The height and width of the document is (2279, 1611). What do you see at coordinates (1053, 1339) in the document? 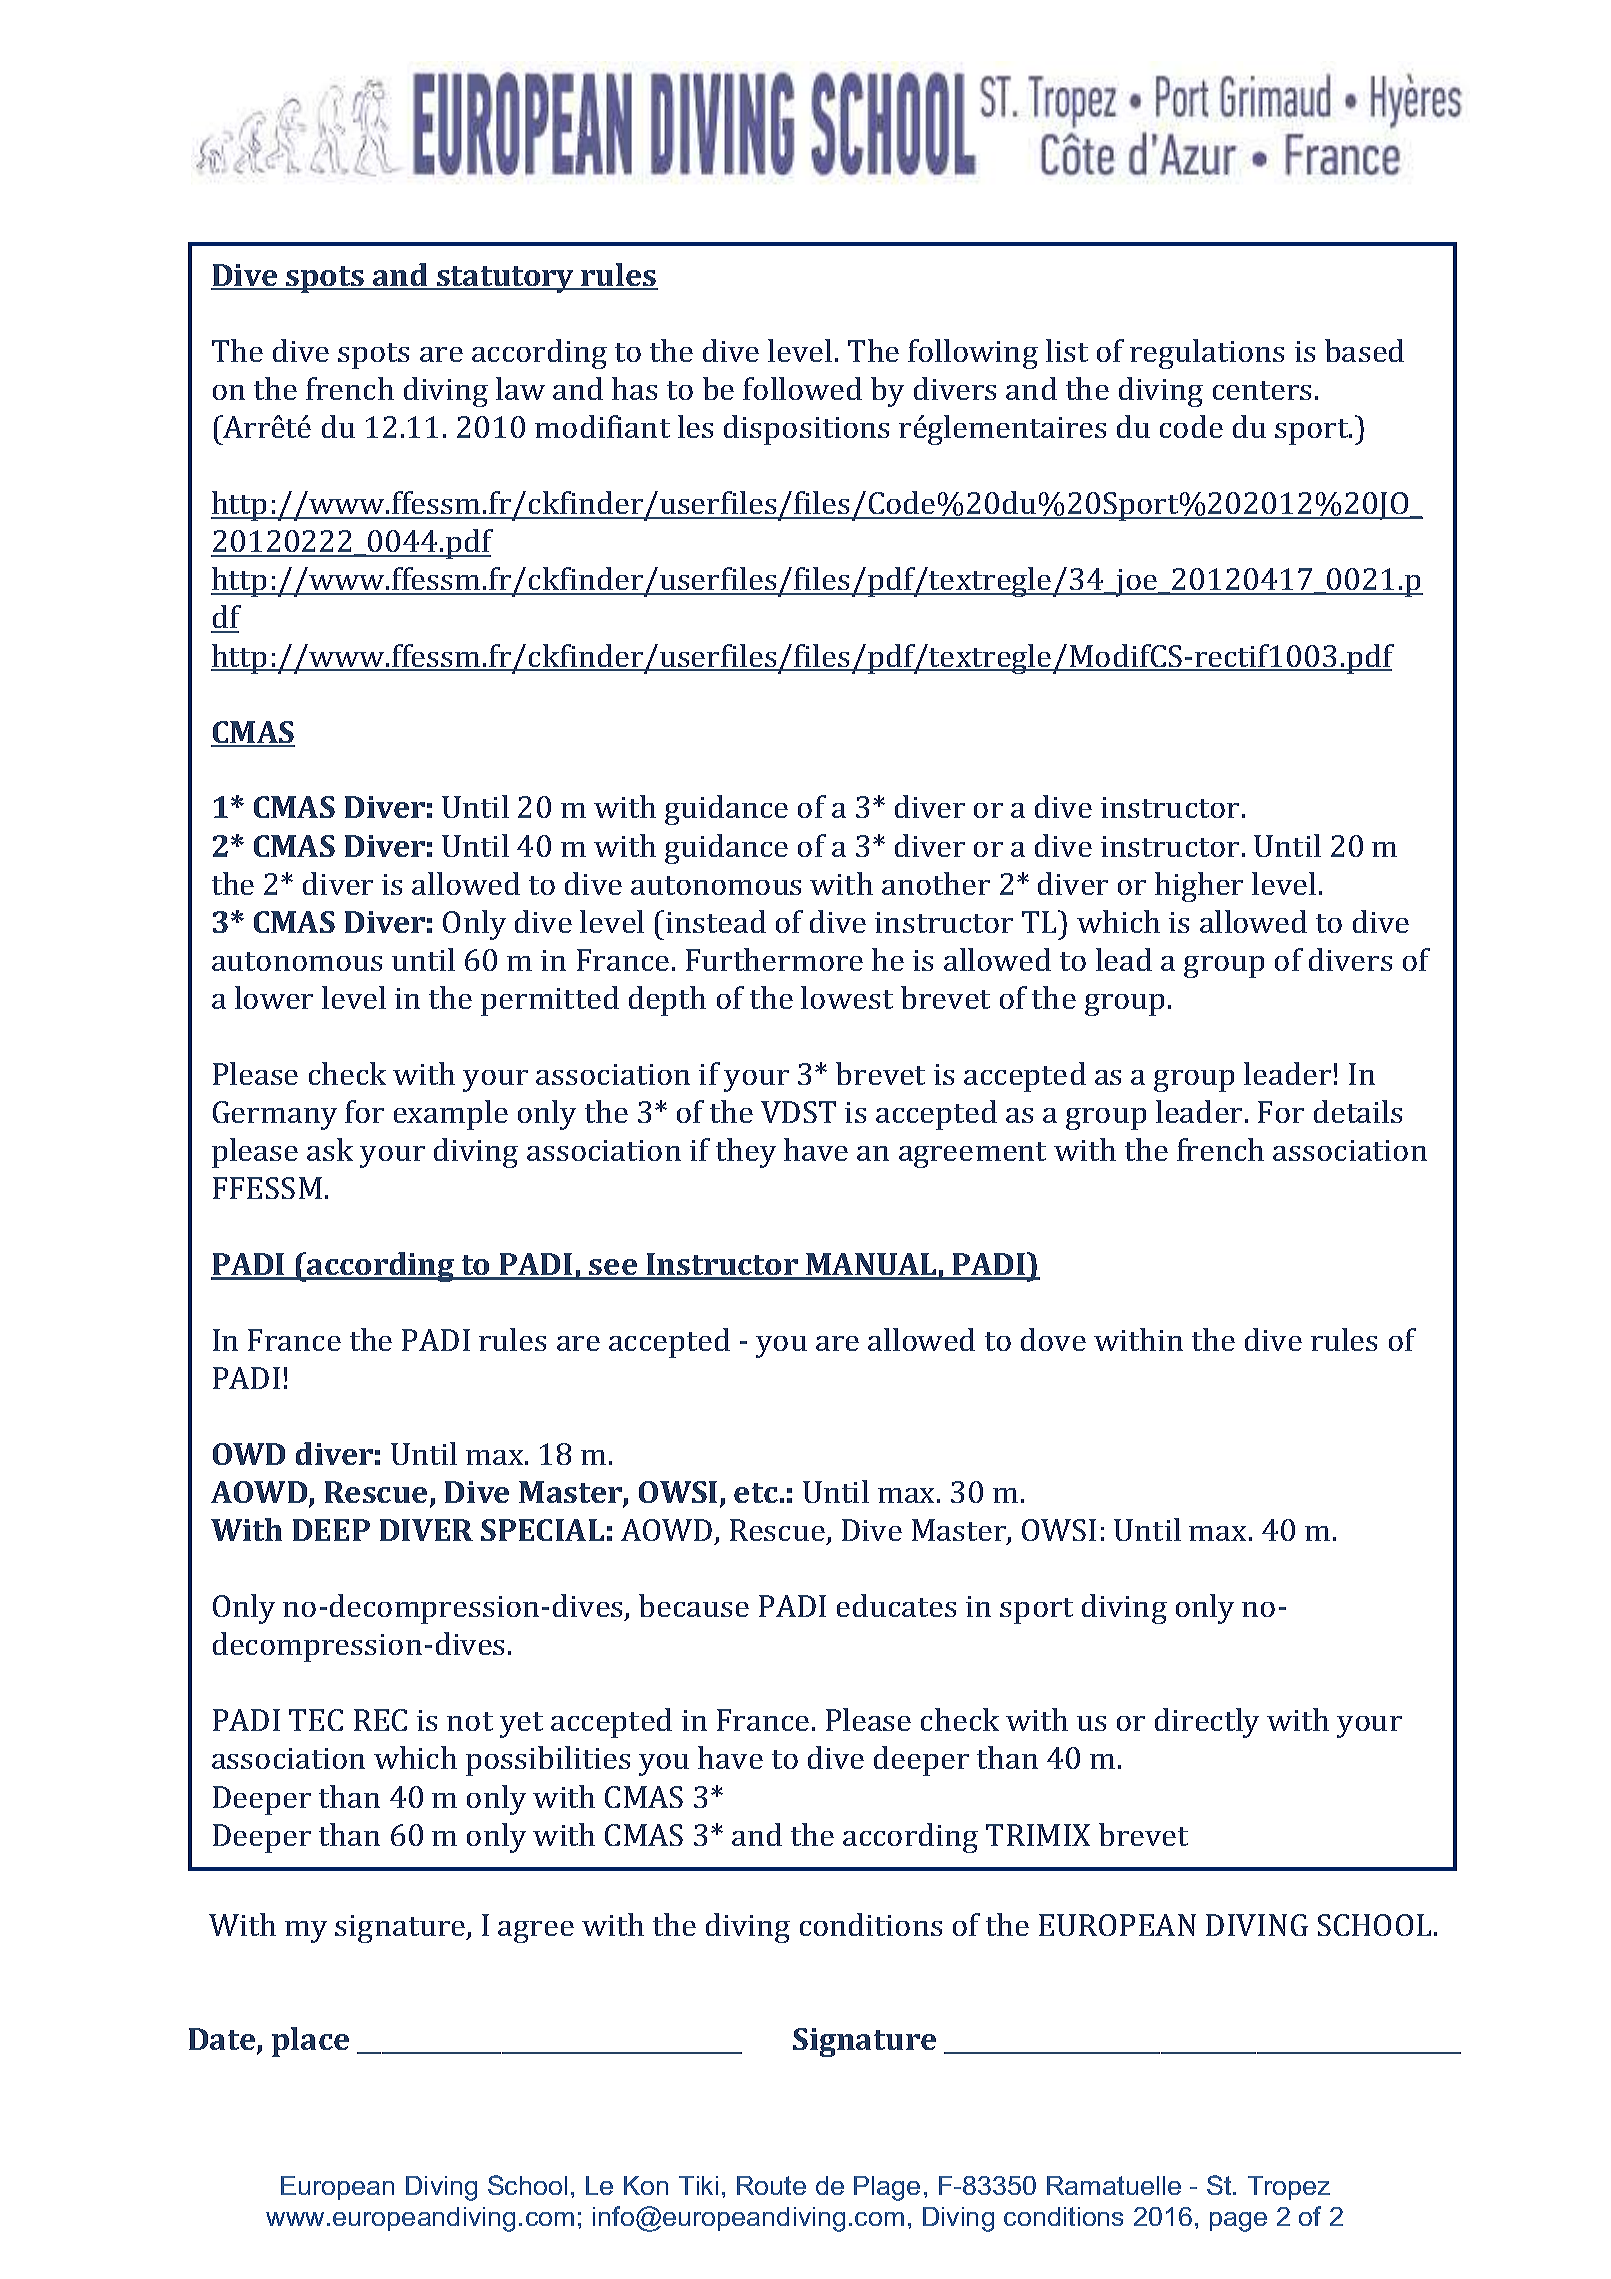
I see `dove` at bounding box center [1053, 1339].
